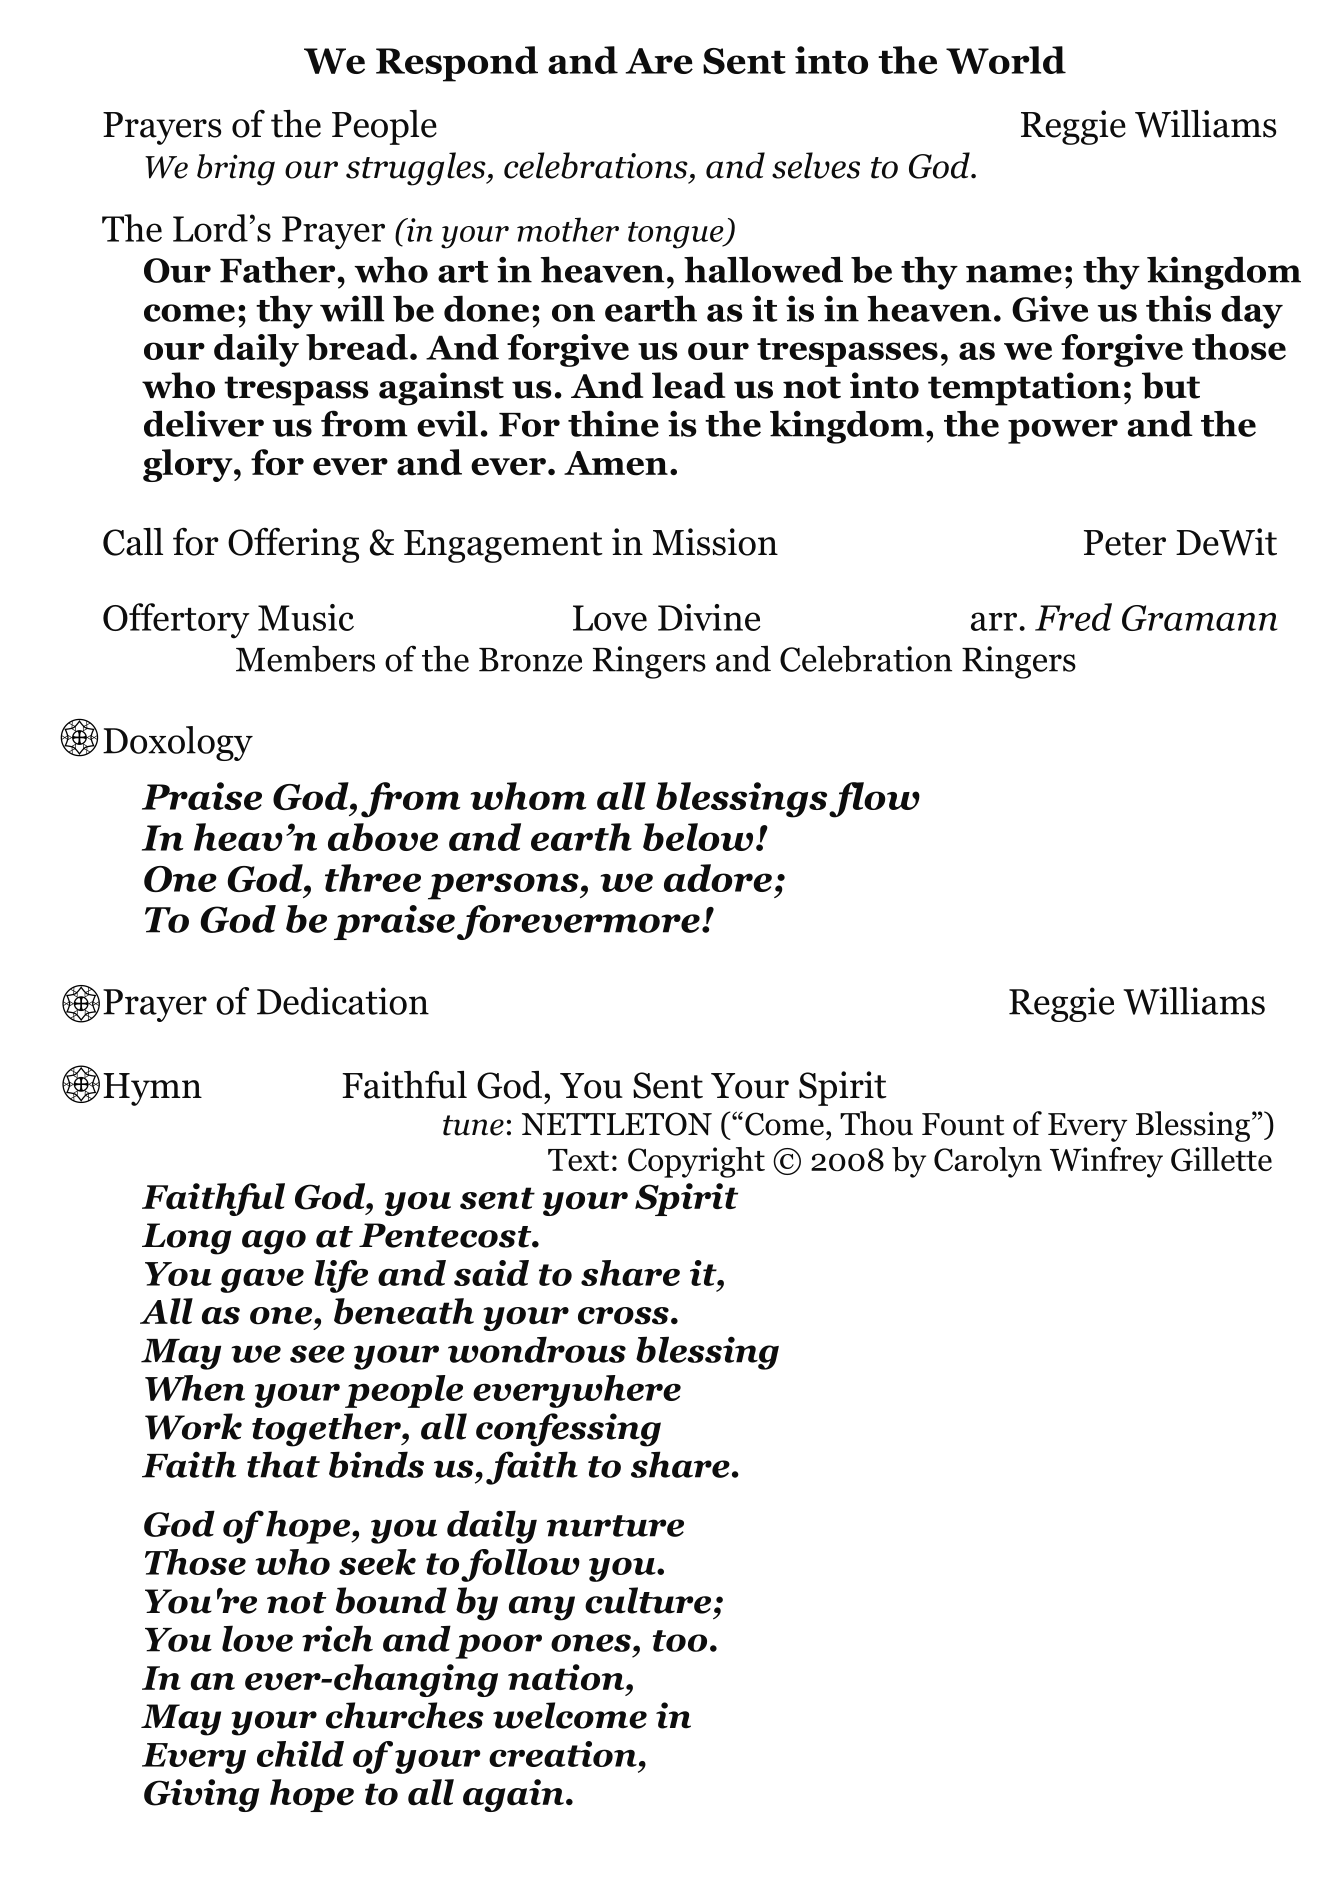  Describe the element at coordinates (343, 1001) in the screenshot. I see `Dedication` at that location.
